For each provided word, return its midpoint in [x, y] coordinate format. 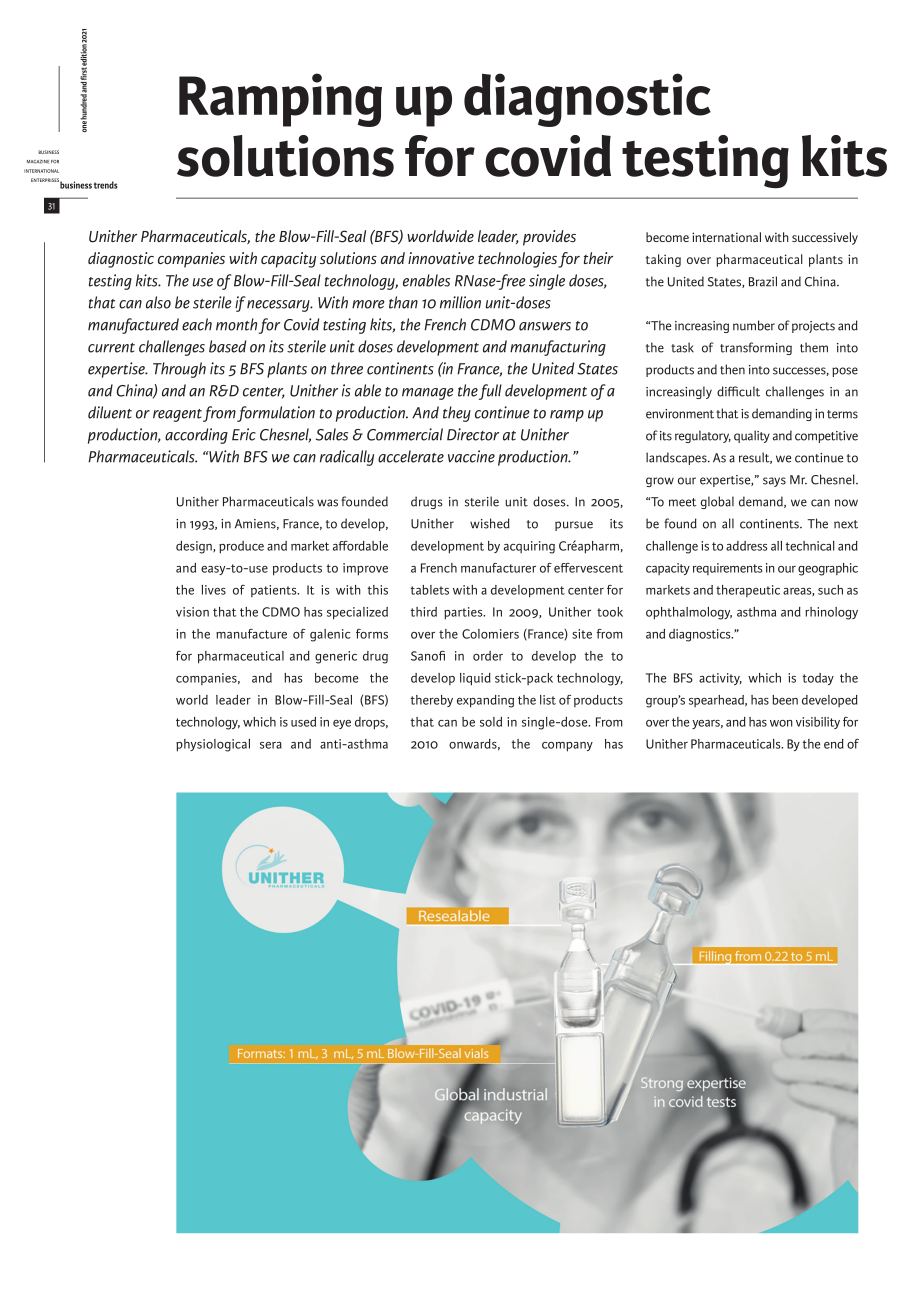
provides [549, 238]
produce [241, 547]
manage [428, 394]
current [111, 348]
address [747, 546]
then [732, 369]
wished [490, 523]
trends [106, 185]
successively [825, 238]
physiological [213, 745]
